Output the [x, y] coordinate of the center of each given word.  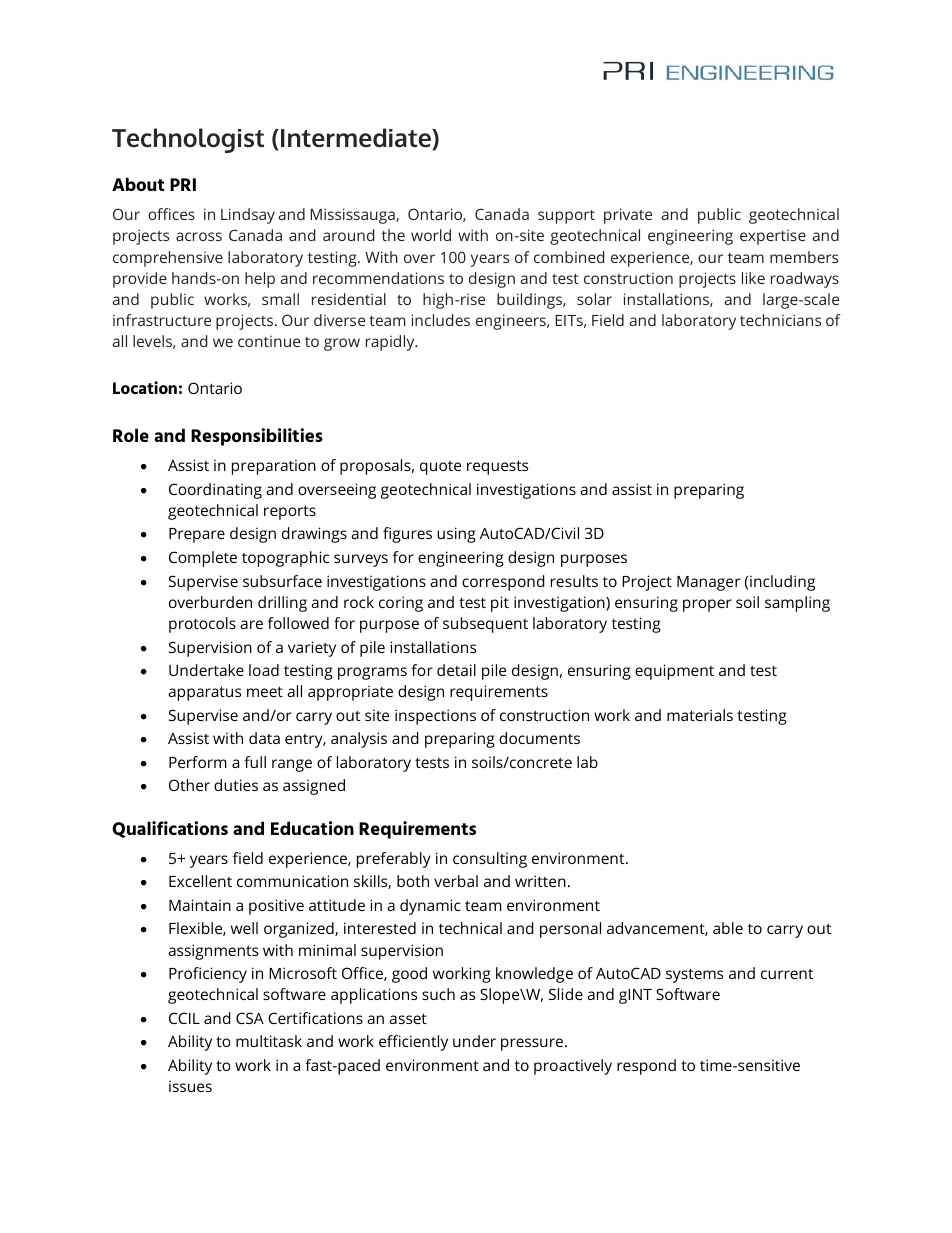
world [431, 235]
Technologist [188, 140]
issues [190, 1086]
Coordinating [215, 491]
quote [440, 468]
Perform [198, 762]
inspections [435, 717]
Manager [709, 583]
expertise [773, 237]
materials [700, 715]
